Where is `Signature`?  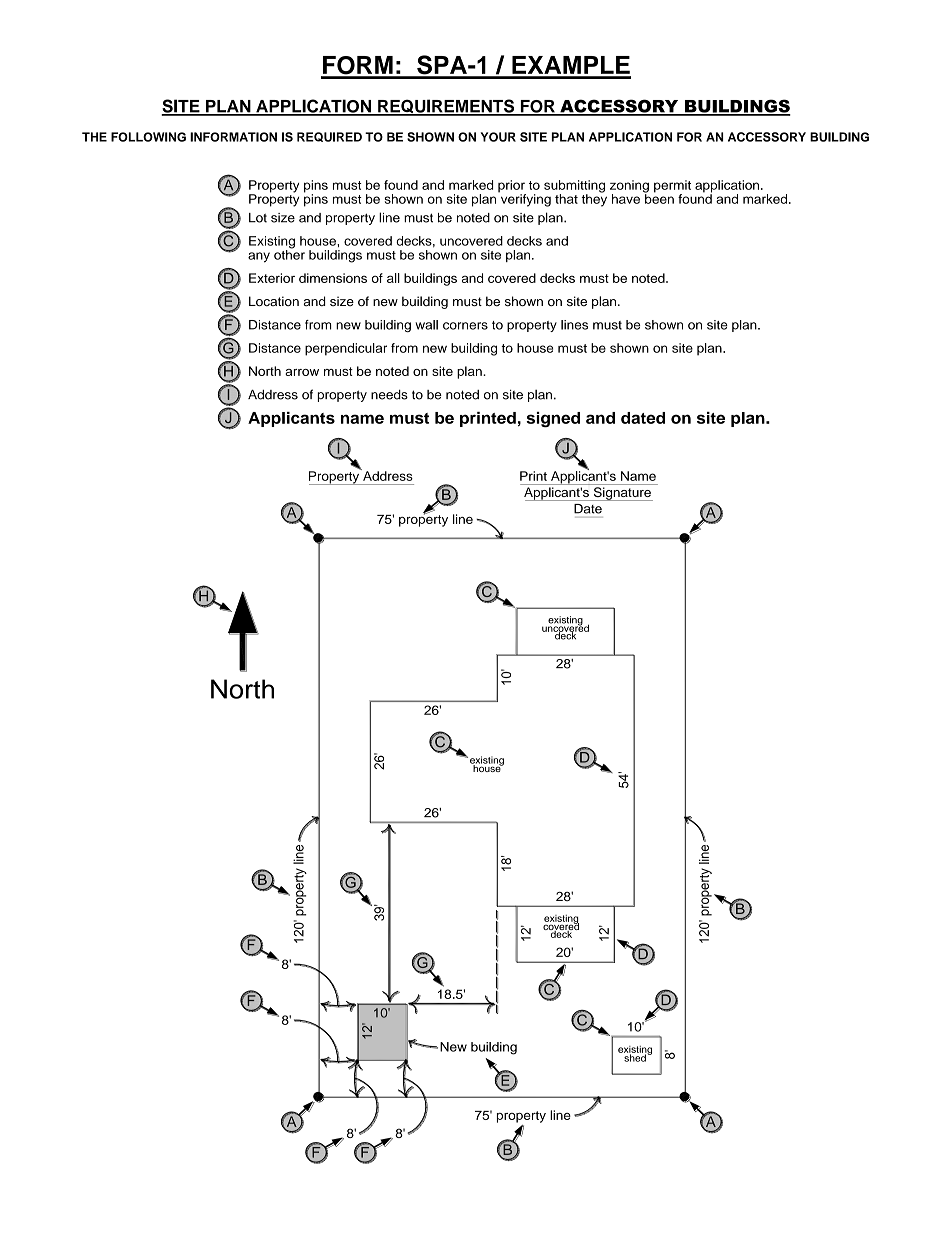 Signature is located at coordinates (622, 494).
